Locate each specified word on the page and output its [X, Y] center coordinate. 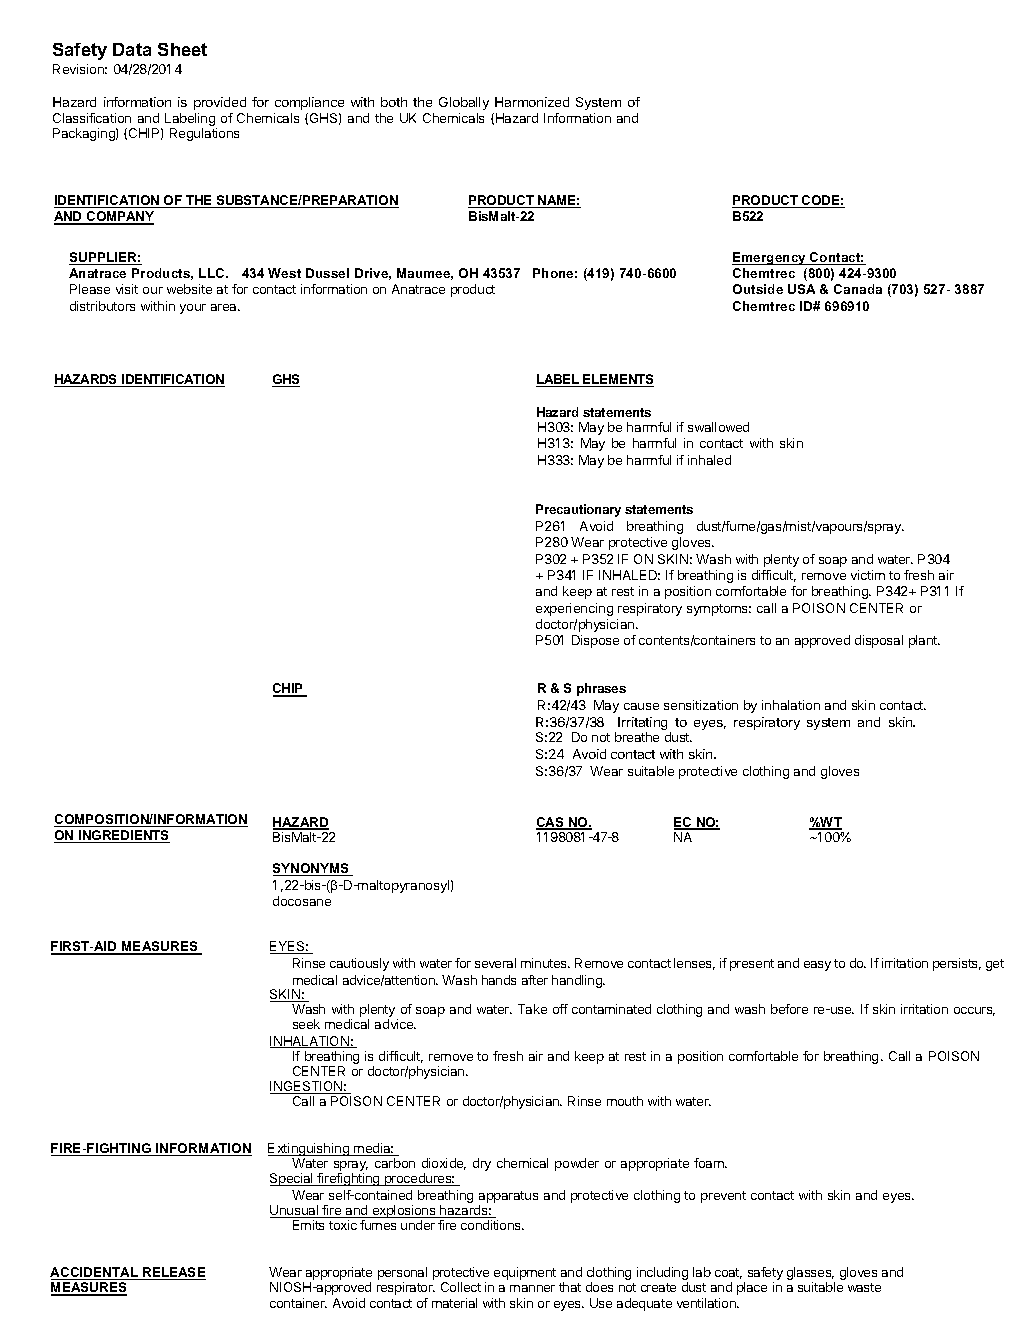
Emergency [770, 258]
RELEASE [173, 1273]
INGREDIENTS [123, 836]
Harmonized [532, 102]
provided [220, 103]
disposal [879, 641]
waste [864, 1287]
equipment [525, 1273]
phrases [601, 689]
